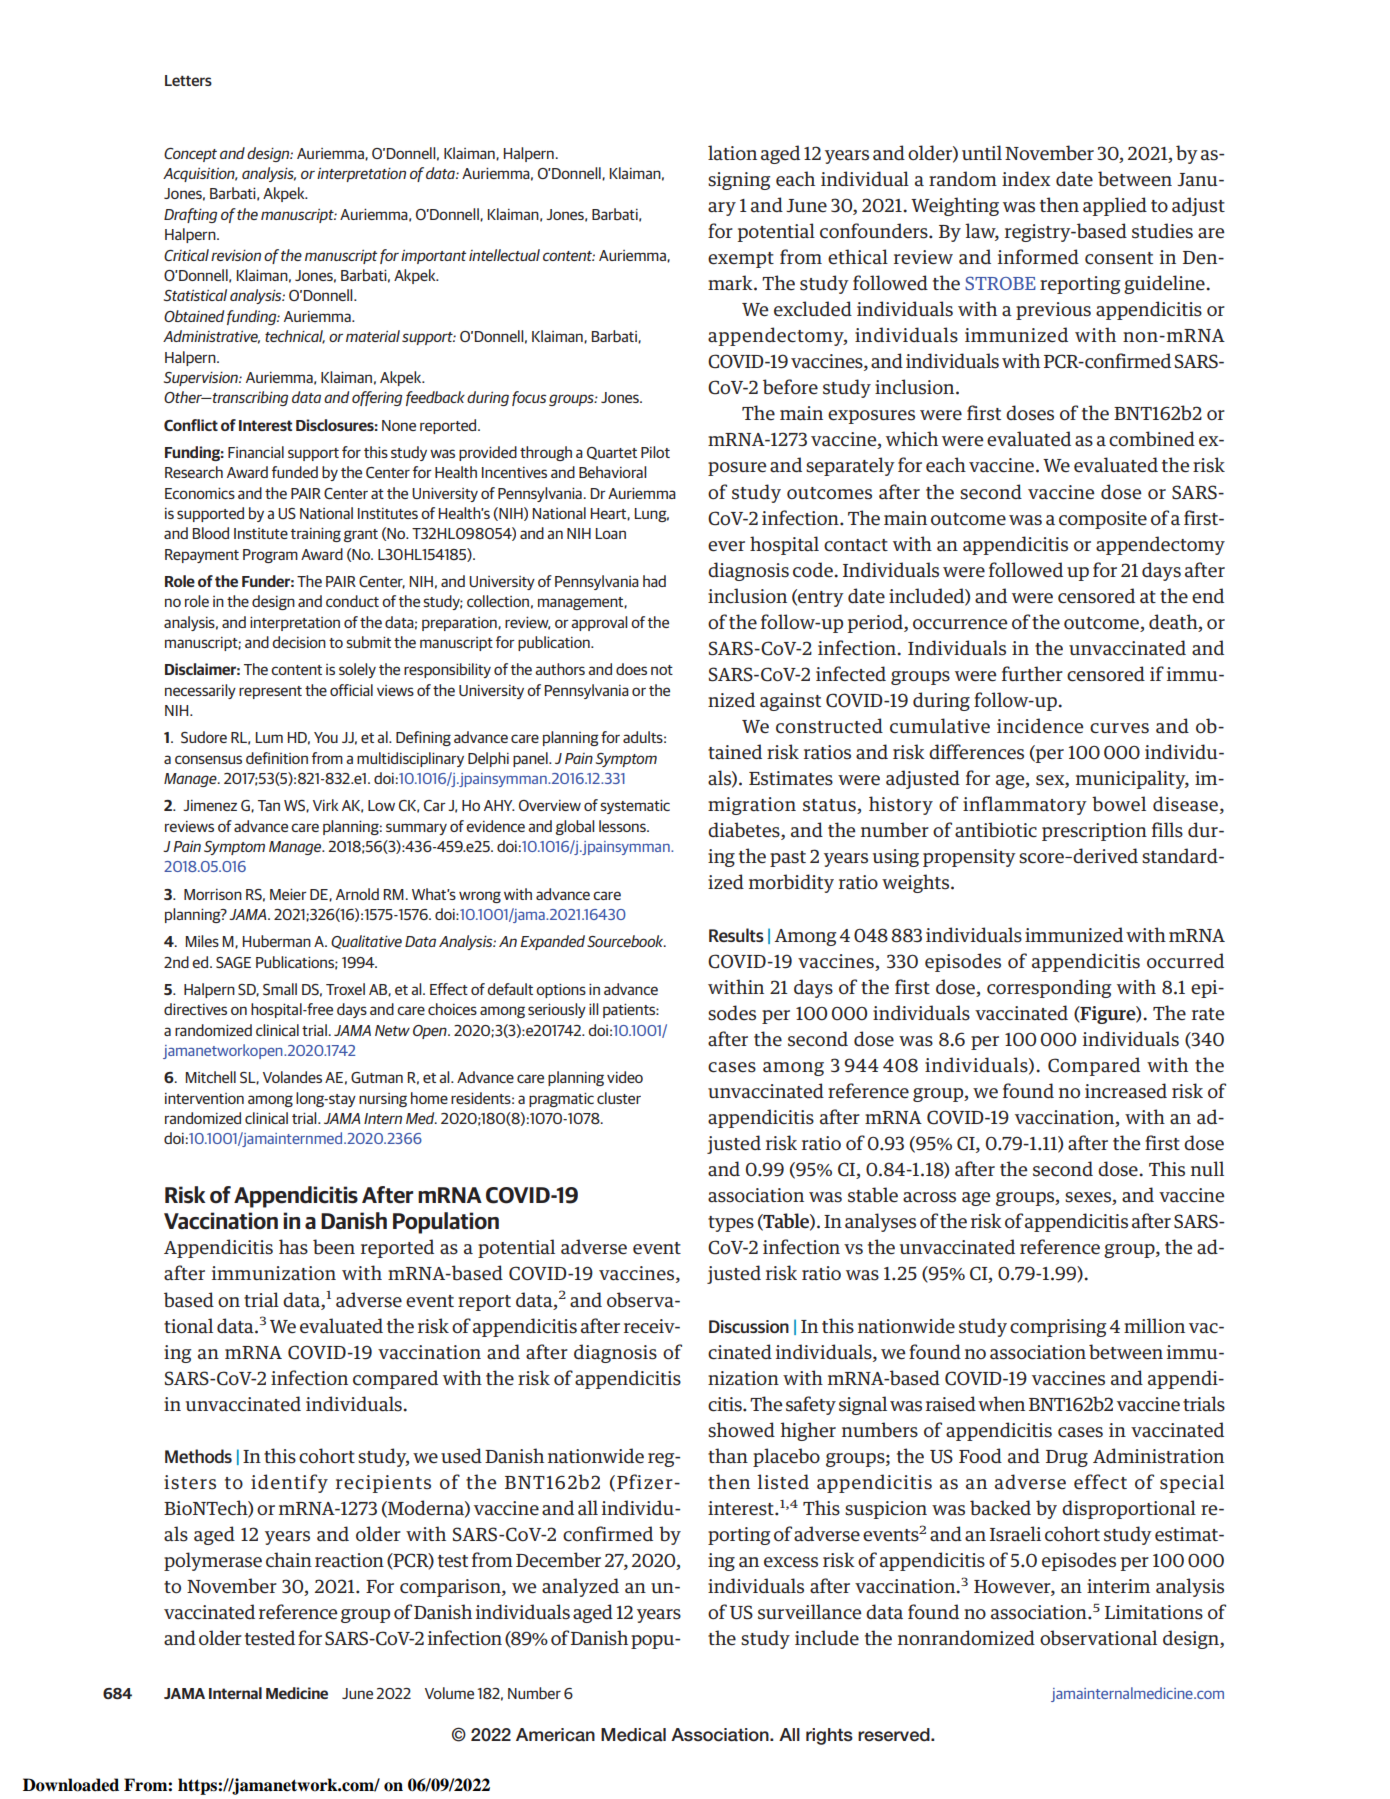 The width and height of the screenshot is (1390, 1799). Describe the element at coordinates (1032, 673) in the screenshot. I see `further` at that location.
